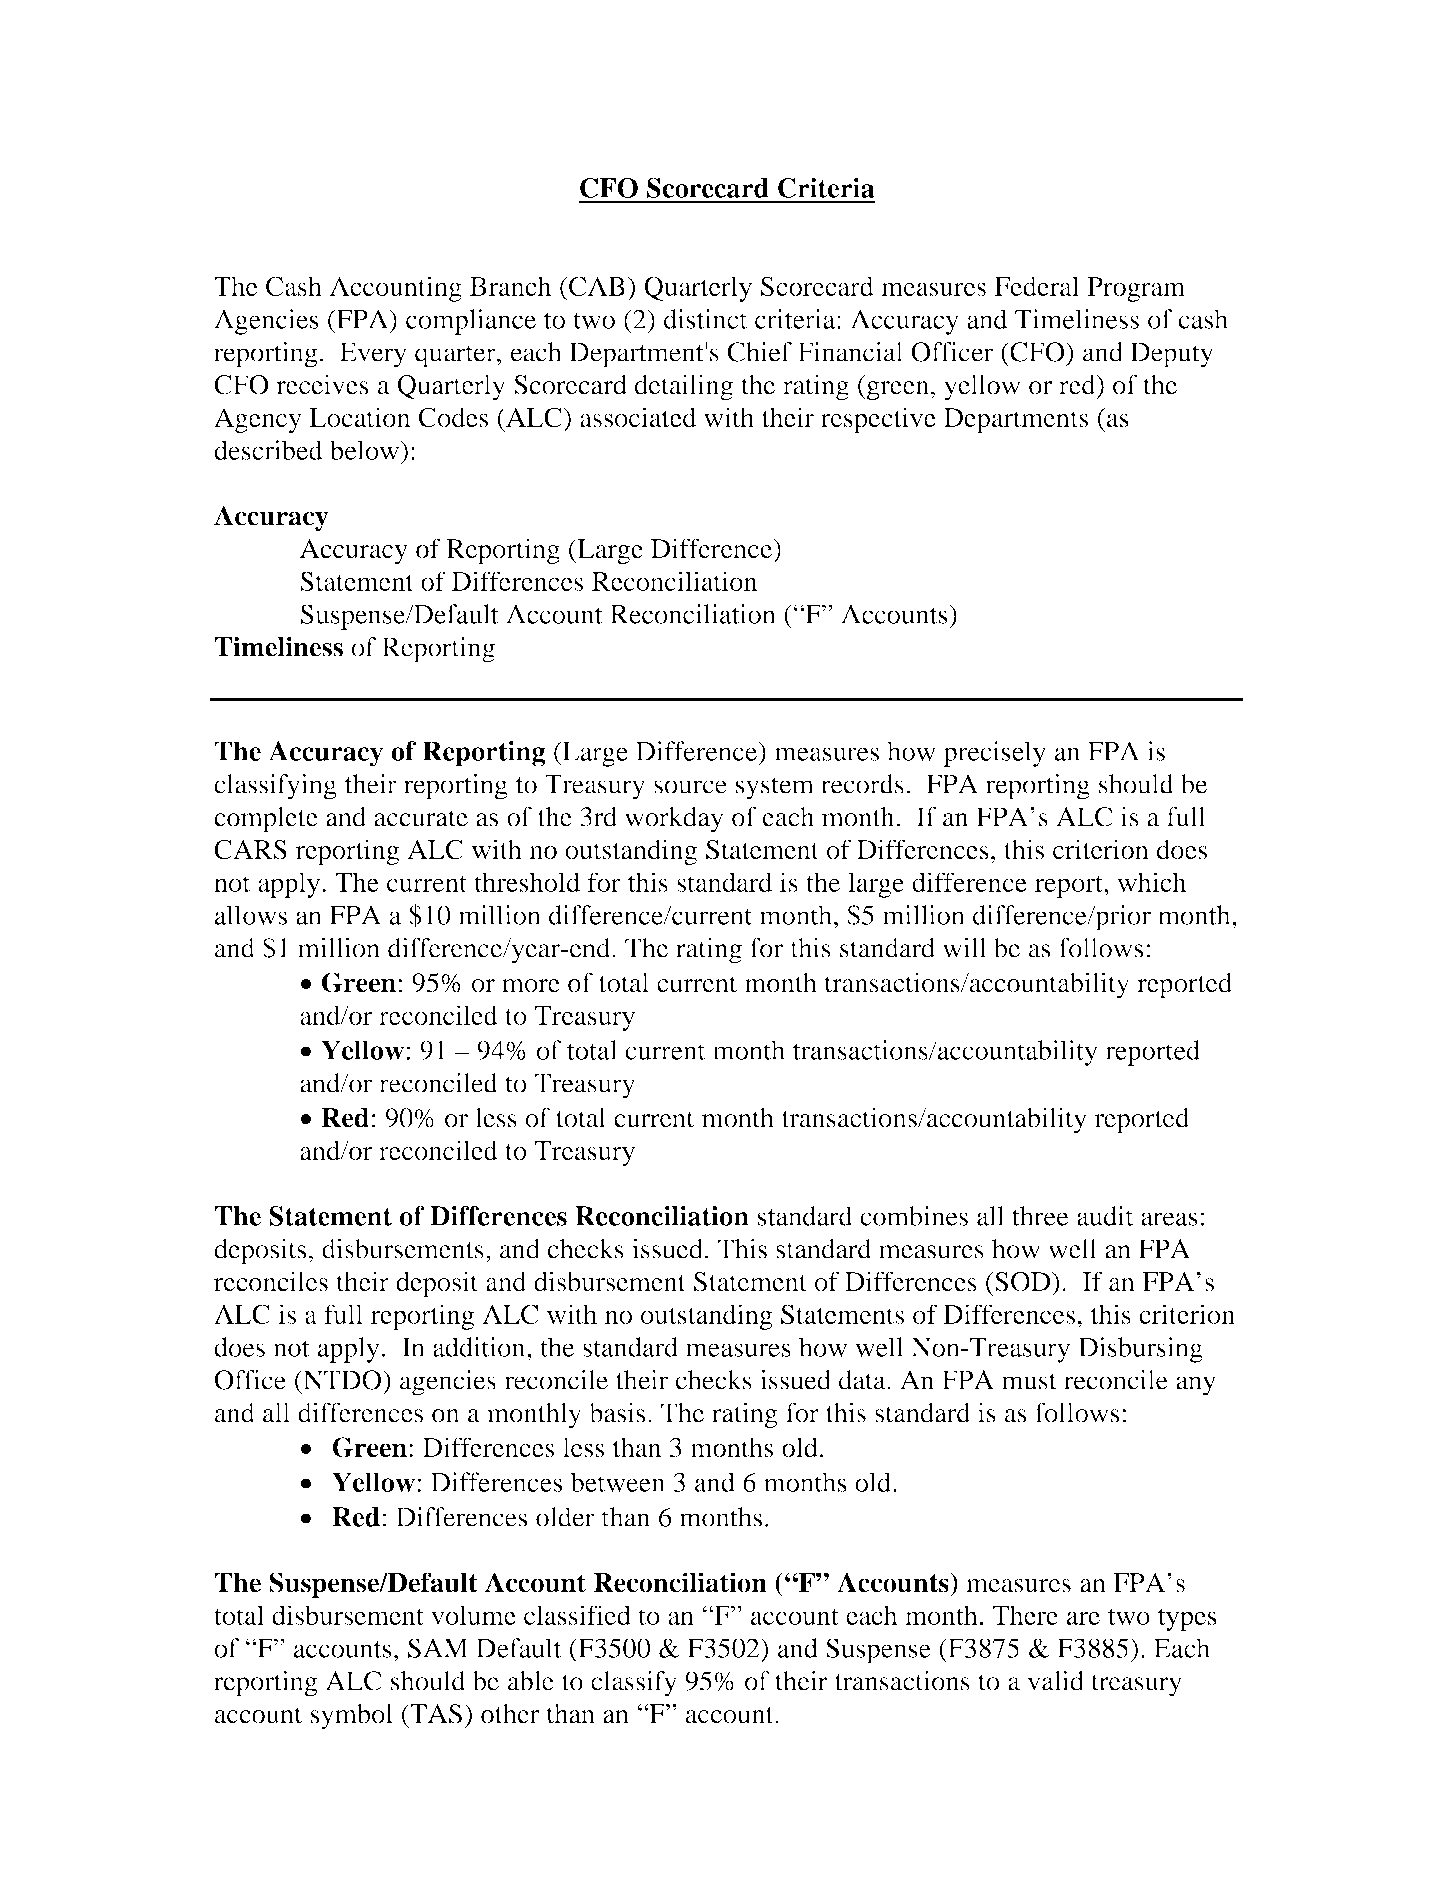 This screenshot has width=1454, height=1881. I want to click on workday, so click(674, 820).
